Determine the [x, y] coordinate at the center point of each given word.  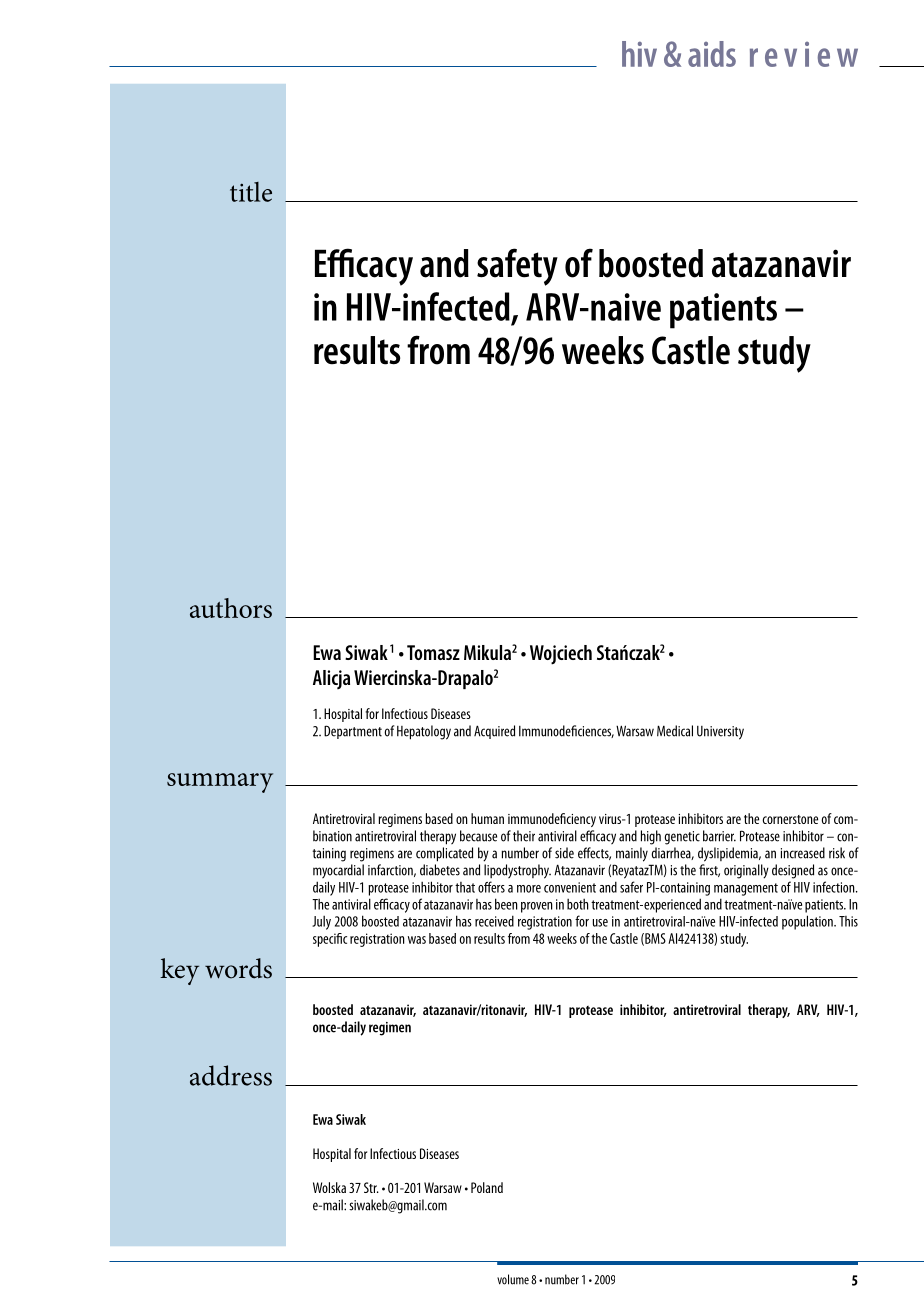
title [251, 192]
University [720, 733]
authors [231, 608]
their [524, 836]
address [231, 1075]
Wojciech [561, 655]
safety [517, 267]
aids [712, 54]
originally [746, 871]
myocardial [338, 871]
